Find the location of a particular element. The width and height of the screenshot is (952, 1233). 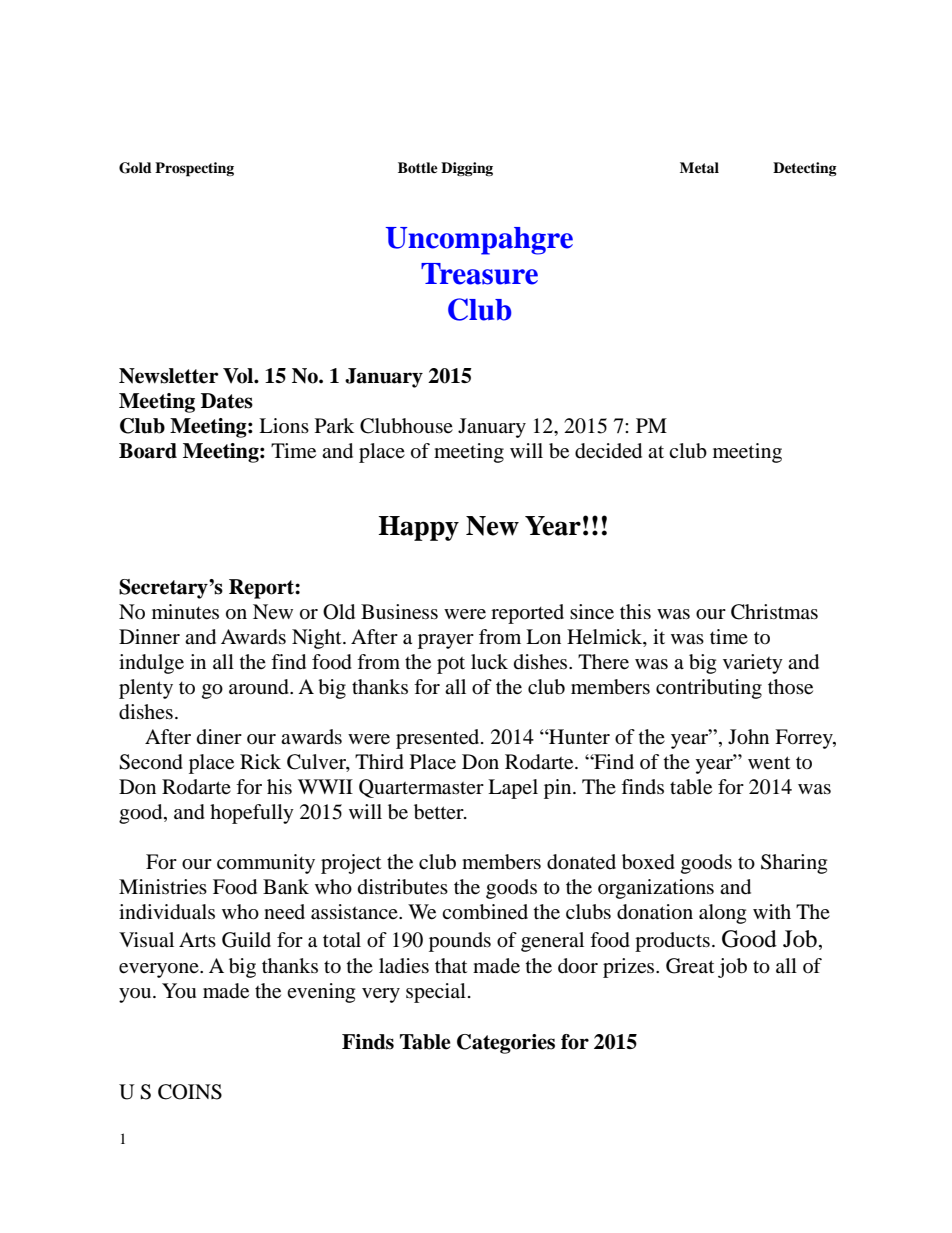

combined is located at coordinates (485, 912).
